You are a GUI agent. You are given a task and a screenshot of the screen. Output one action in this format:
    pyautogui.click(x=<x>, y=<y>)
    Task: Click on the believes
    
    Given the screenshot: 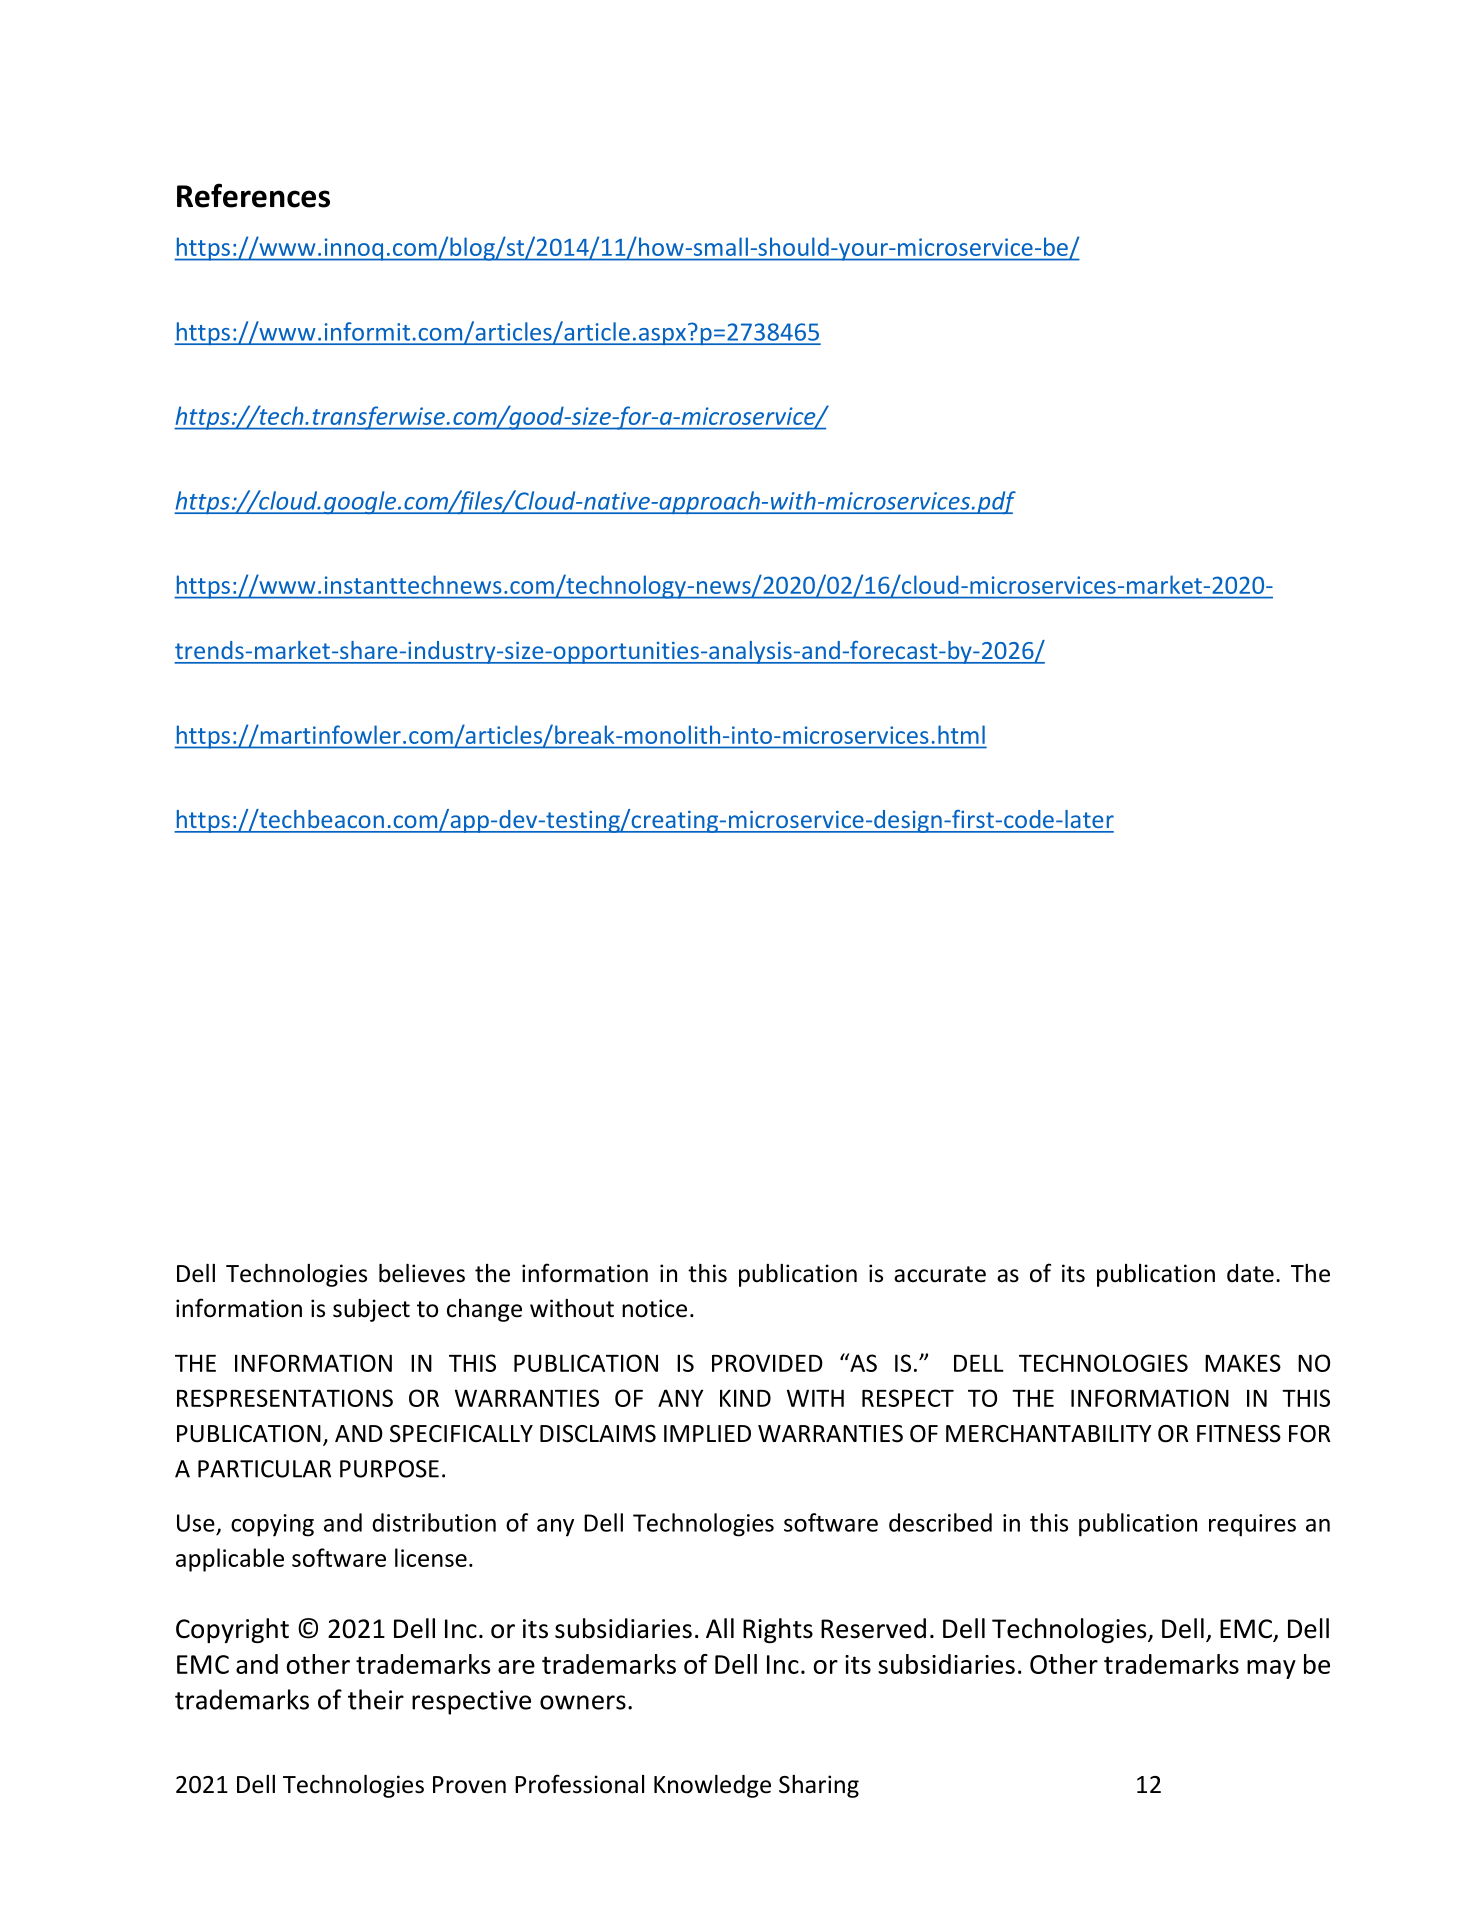 What is the action you would take?
    pyautogui.click(x=422, y=1273)
